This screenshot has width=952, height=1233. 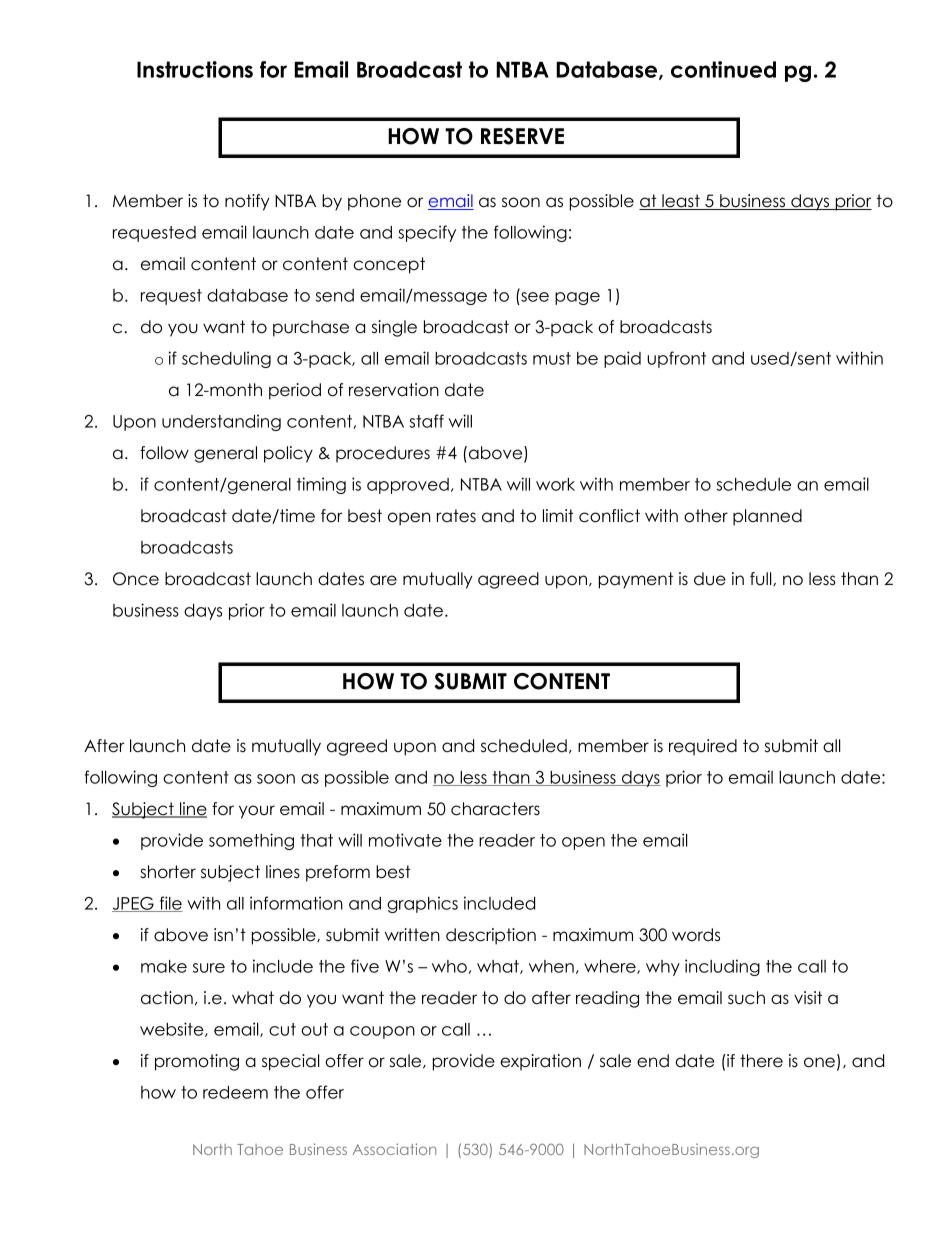 I want to click on graphics, so click(x=422, y=904).
